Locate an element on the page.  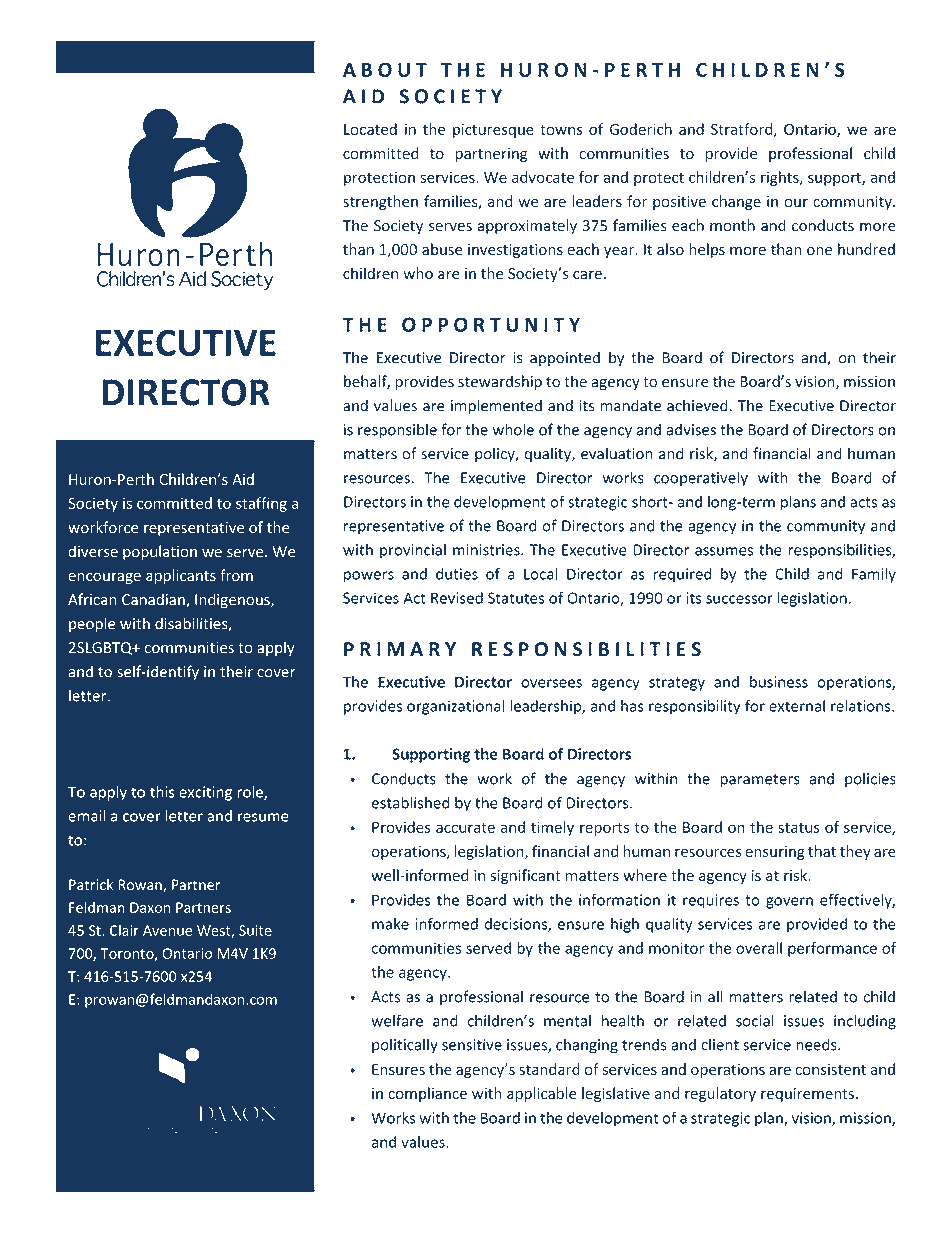
picturesque is located at coordinates (493, 130).
